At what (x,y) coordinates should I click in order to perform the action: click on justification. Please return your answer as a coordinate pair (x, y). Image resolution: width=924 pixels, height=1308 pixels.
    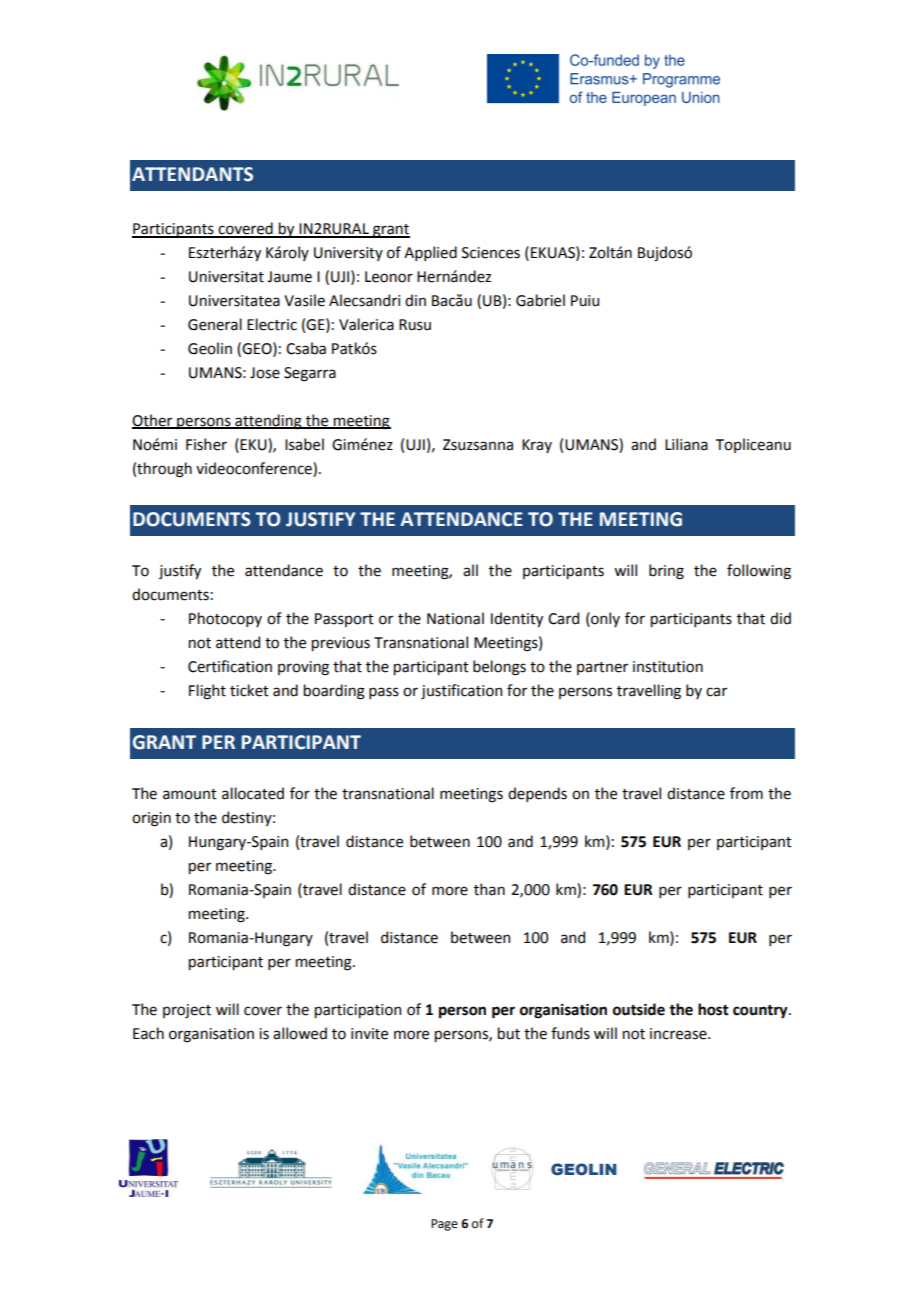
    Looking at the image, I should click on (461, 691).
